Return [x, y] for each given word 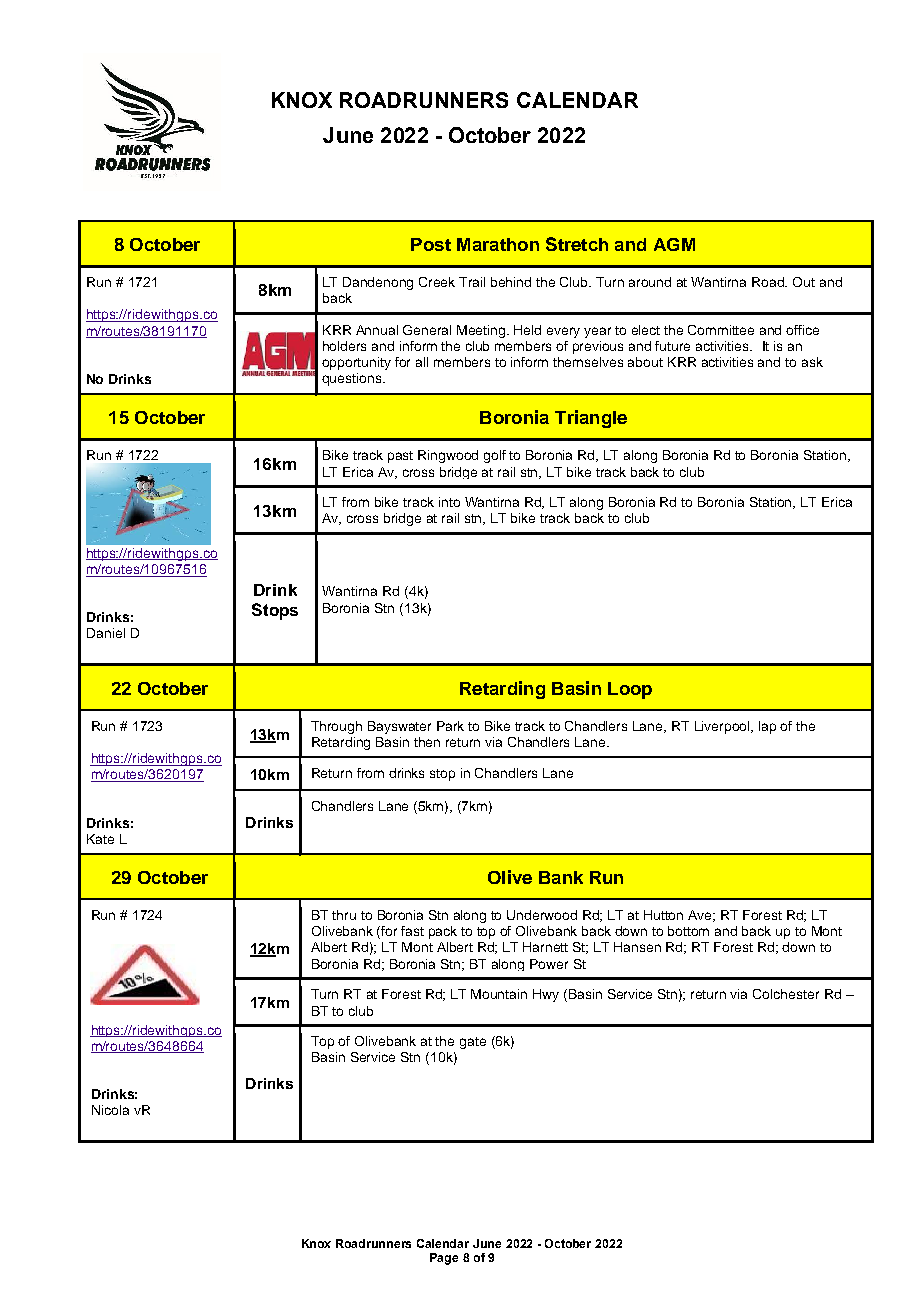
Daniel [106, 633]
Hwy [546, 995]
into [449, 502]
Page [444, 1259]
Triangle [591, 419]
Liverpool [724, 727]
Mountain [499, 994]
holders [344, 346]
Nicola [110, 1110]
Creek [437, 282]
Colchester [786, 994]
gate [473, 1043]
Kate [100, 839]
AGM [674, 244]
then [427, 742]
